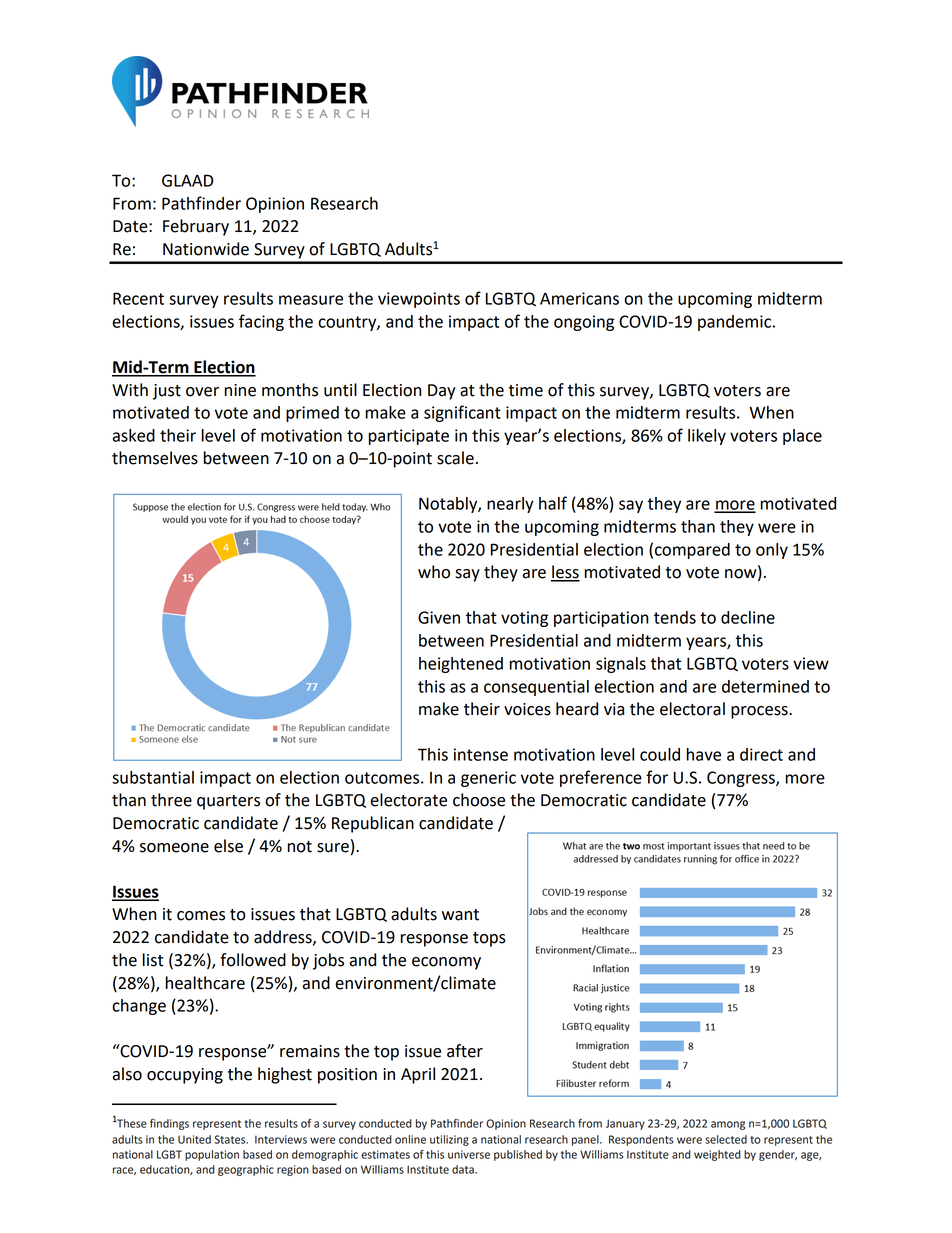 This screenshot has height=1233, width=952. I want to click on selected, so click(726, 1139).
